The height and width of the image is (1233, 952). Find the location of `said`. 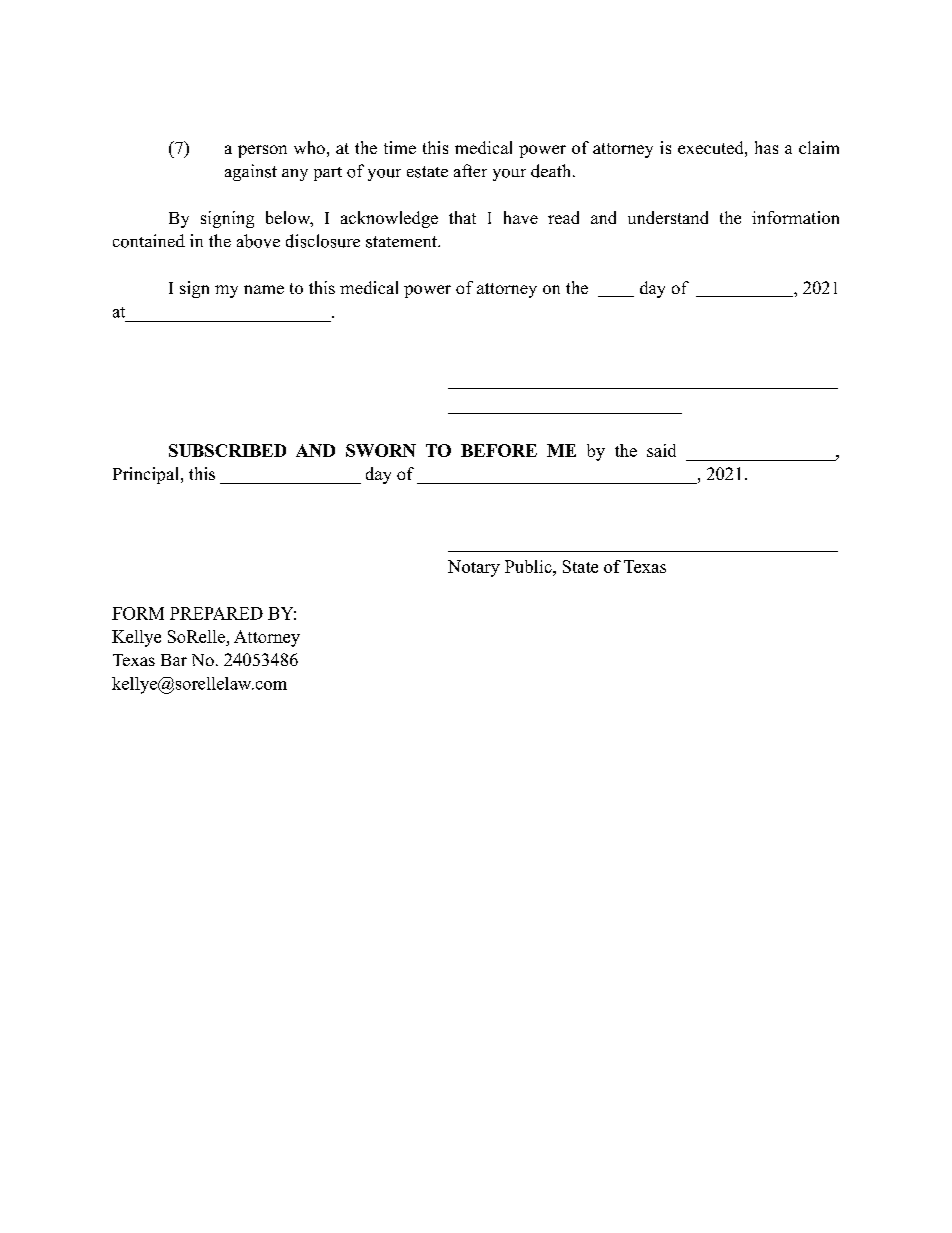

said is located at coordinates (661, 450).
